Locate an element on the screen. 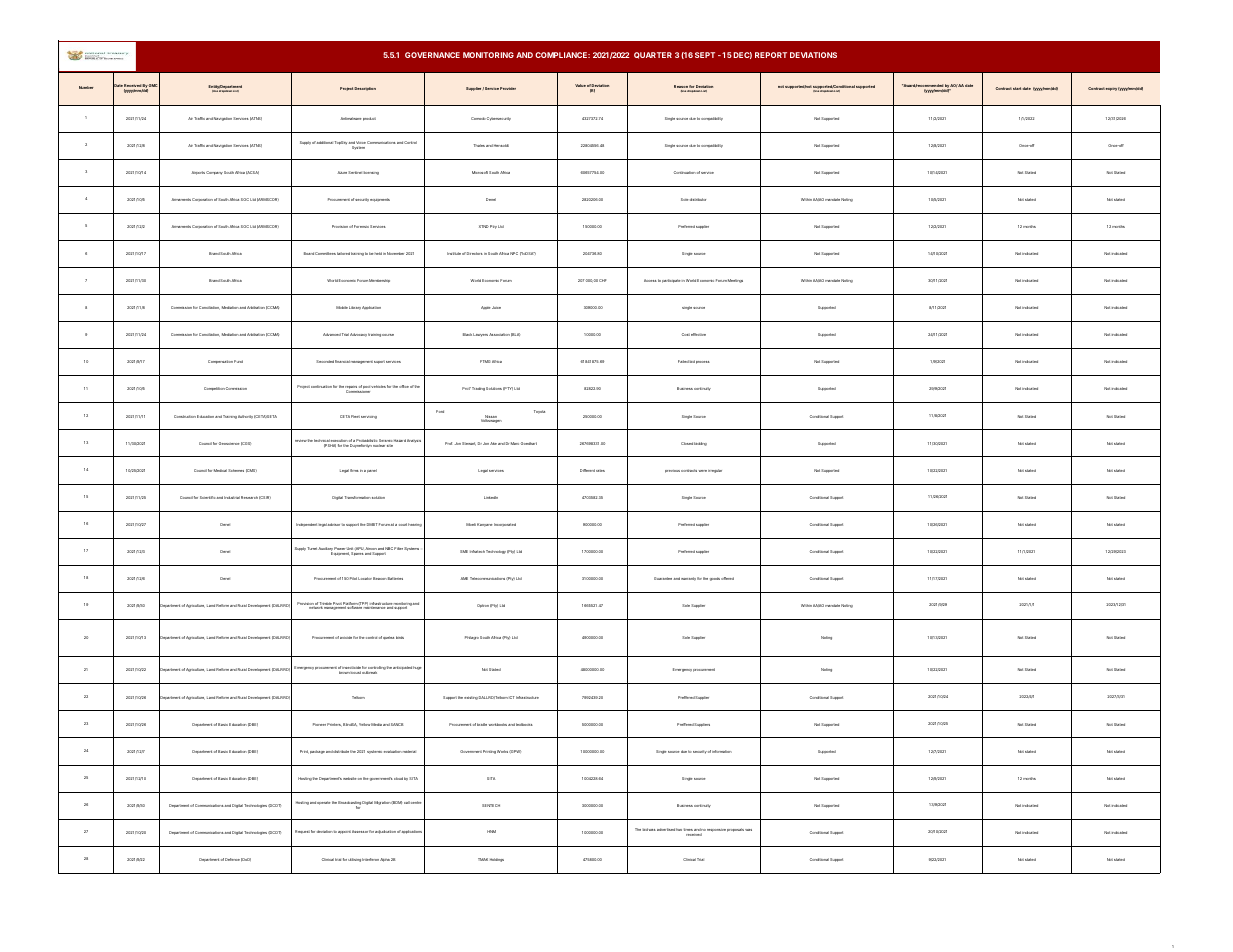 Image resolution: width=1233 pixels, height=952 pixels. start is located at coordinates (1017, 88).
